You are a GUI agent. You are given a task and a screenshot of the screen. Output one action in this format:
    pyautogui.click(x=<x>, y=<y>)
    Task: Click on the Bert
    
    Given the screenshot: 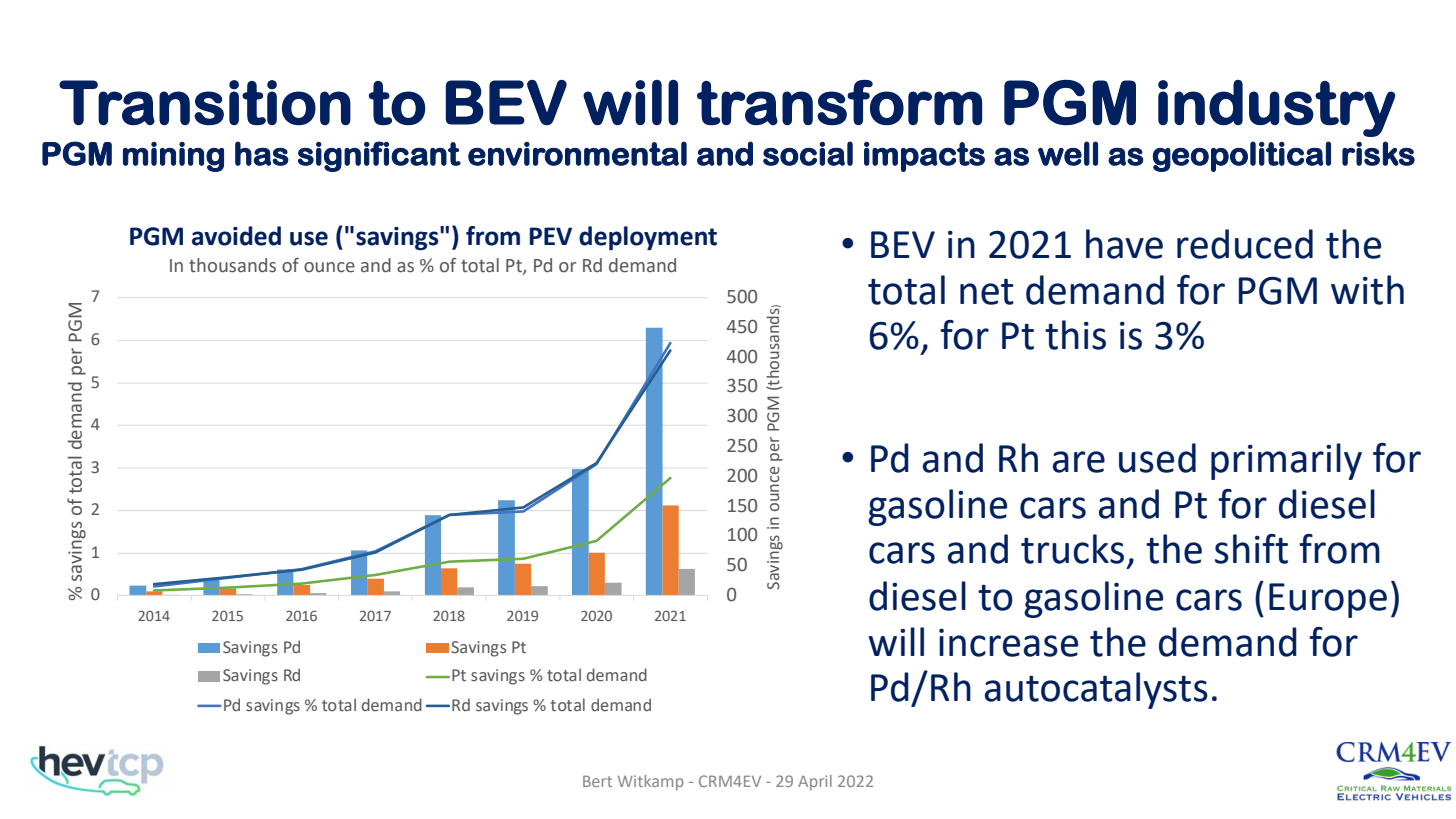 What is the action you would take?
    pyautogui.click(x=597, y=781)
